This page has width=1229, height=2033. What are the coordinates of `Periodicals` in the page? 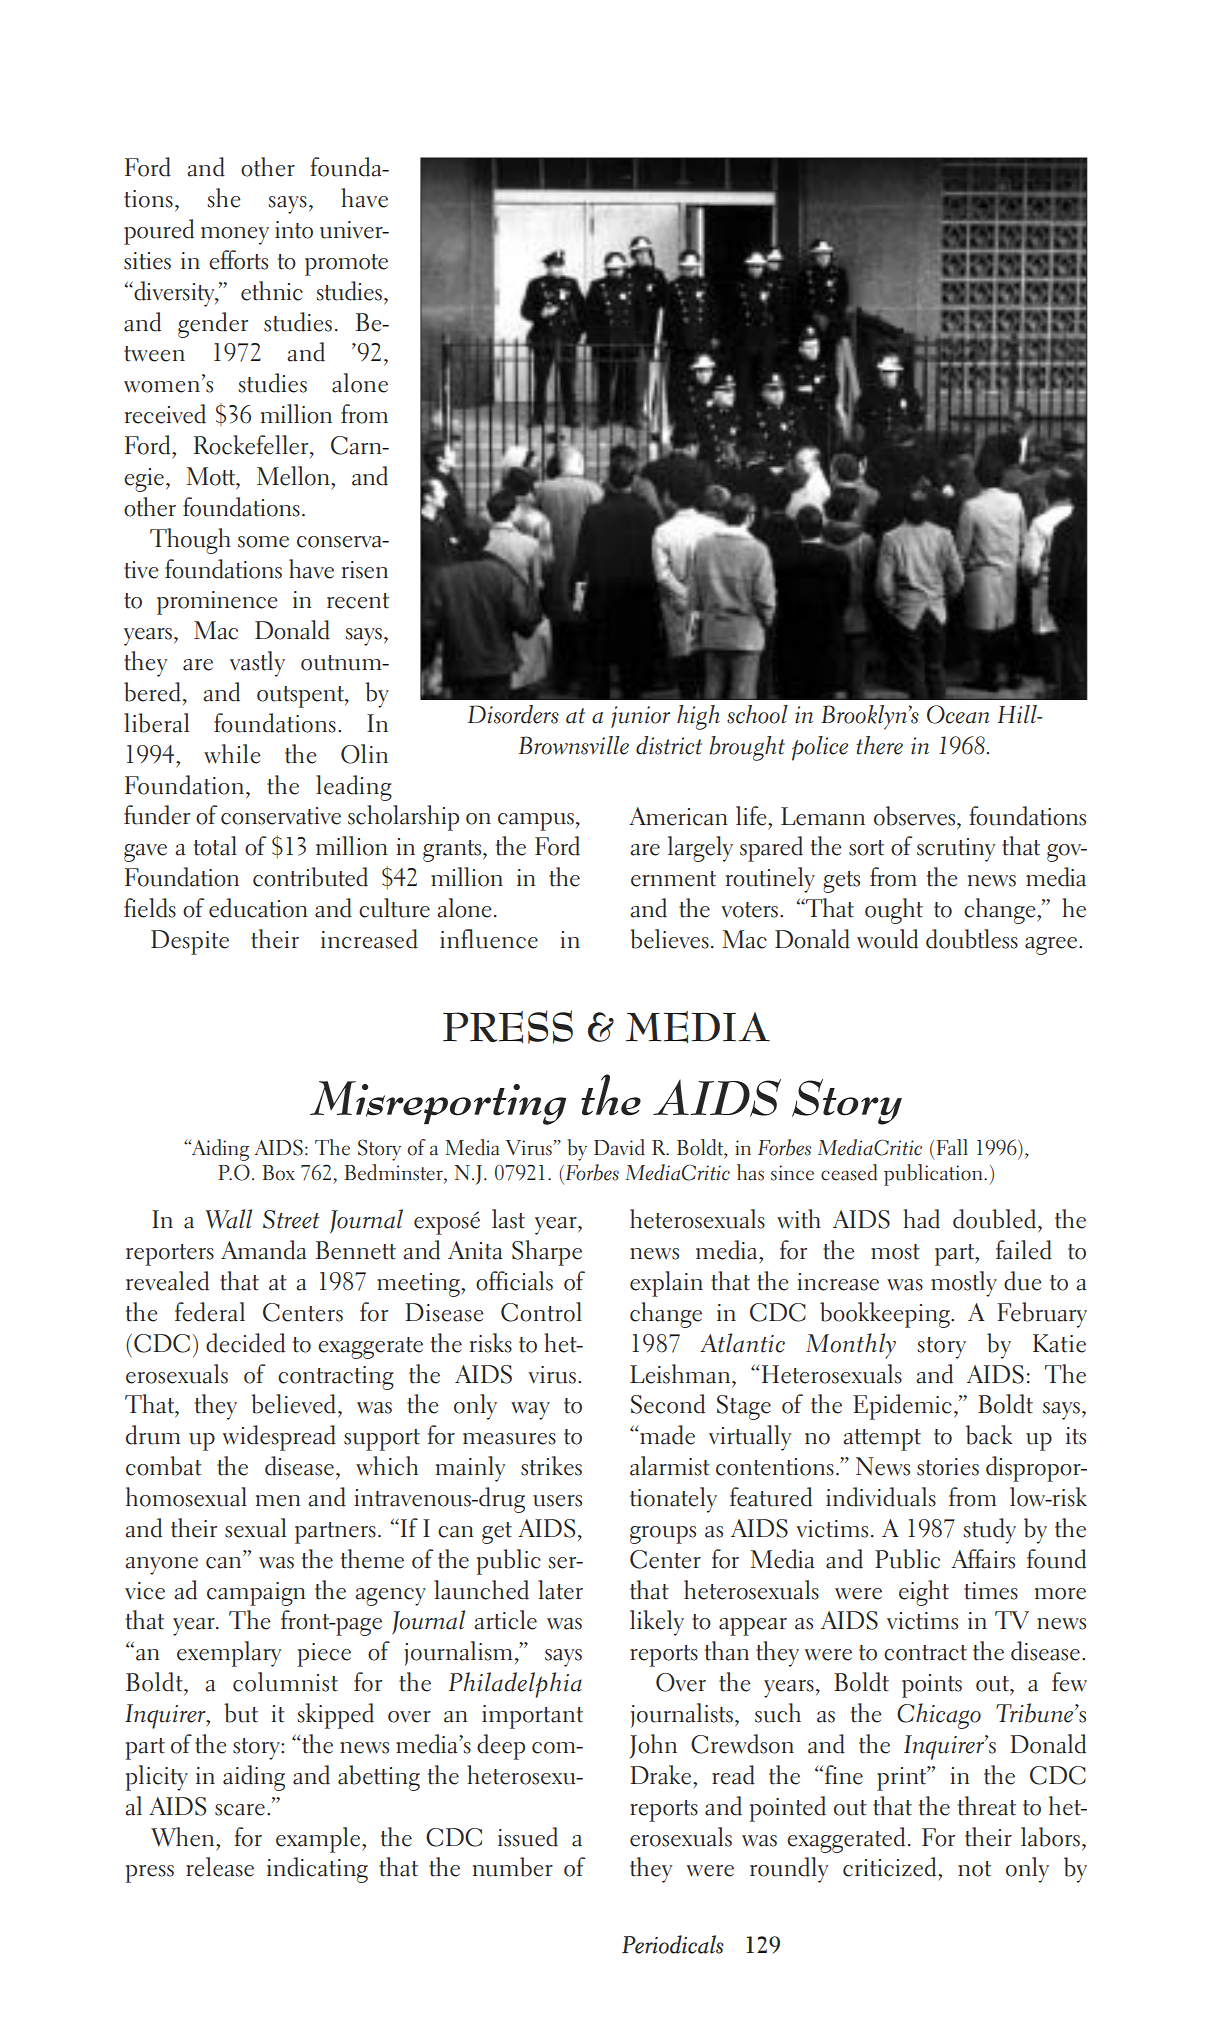 It's located at (673, 1944).
